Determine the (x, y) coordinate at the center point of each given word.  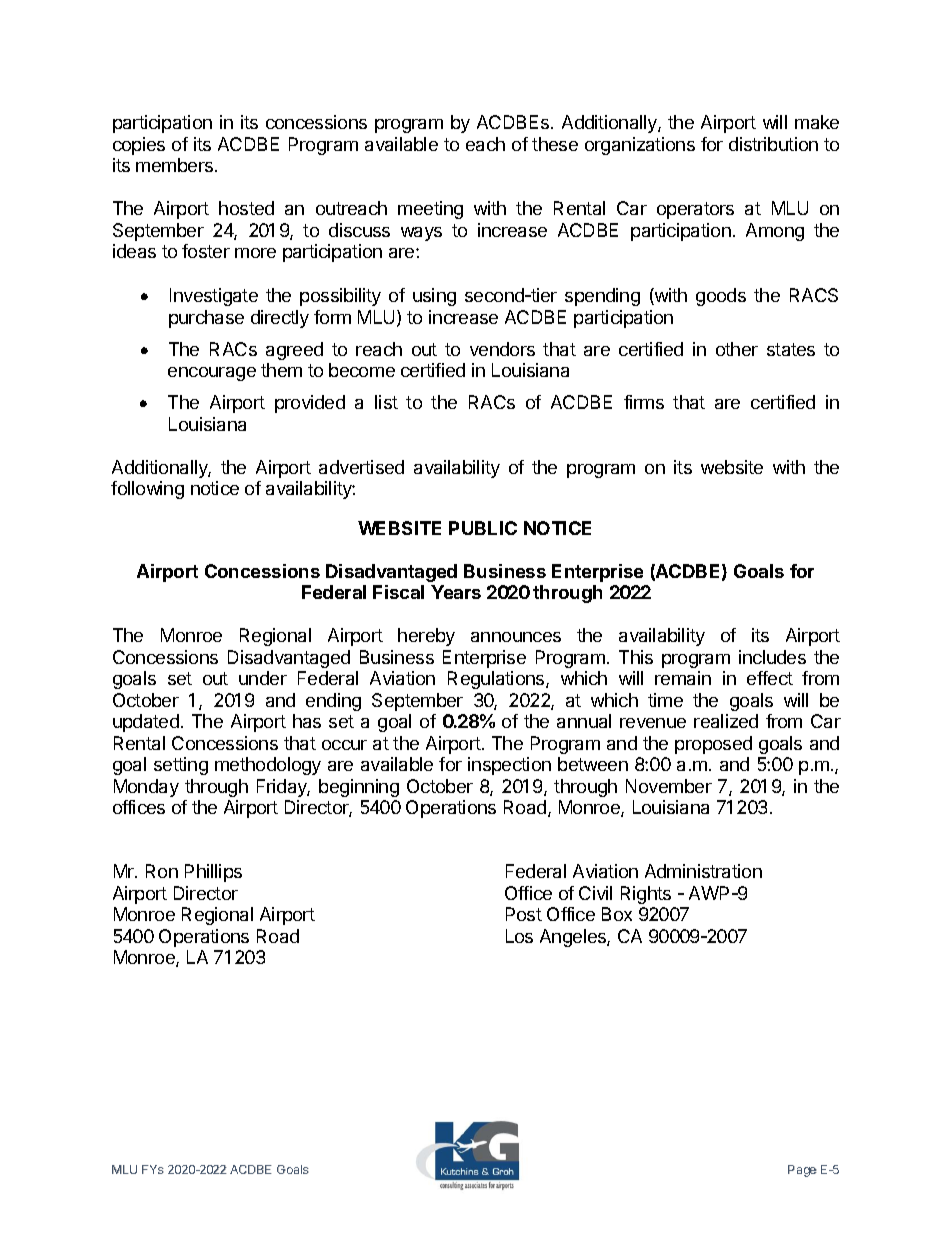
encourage (212, 374)
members (176, 165)
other (737, 349)
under (263, 678)
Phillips (213, 873)
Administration (703, 871)
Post (524, 914)
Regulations (497, 680)
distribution (773, 144)
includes (772, 657)
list (386, 402)
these (555, 144)
